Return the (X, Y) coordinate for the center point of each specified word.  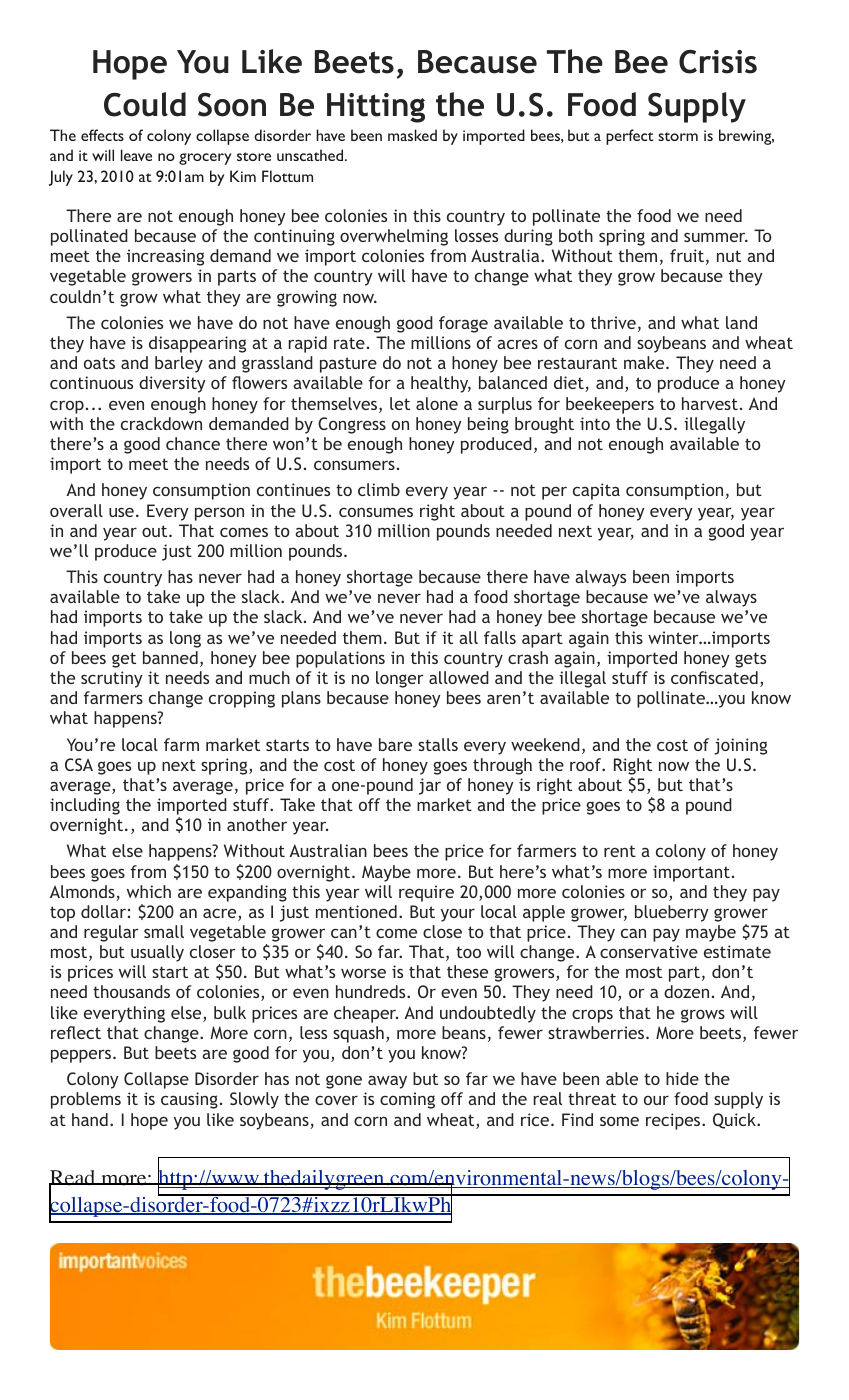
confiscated (714, 677)
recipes (674, 1121)
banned (170, 657)
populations (340, 659)
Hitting (376, 108)
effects (102, 135)
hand (90, 1119)
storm (678, 136)
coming (407, 1100)
